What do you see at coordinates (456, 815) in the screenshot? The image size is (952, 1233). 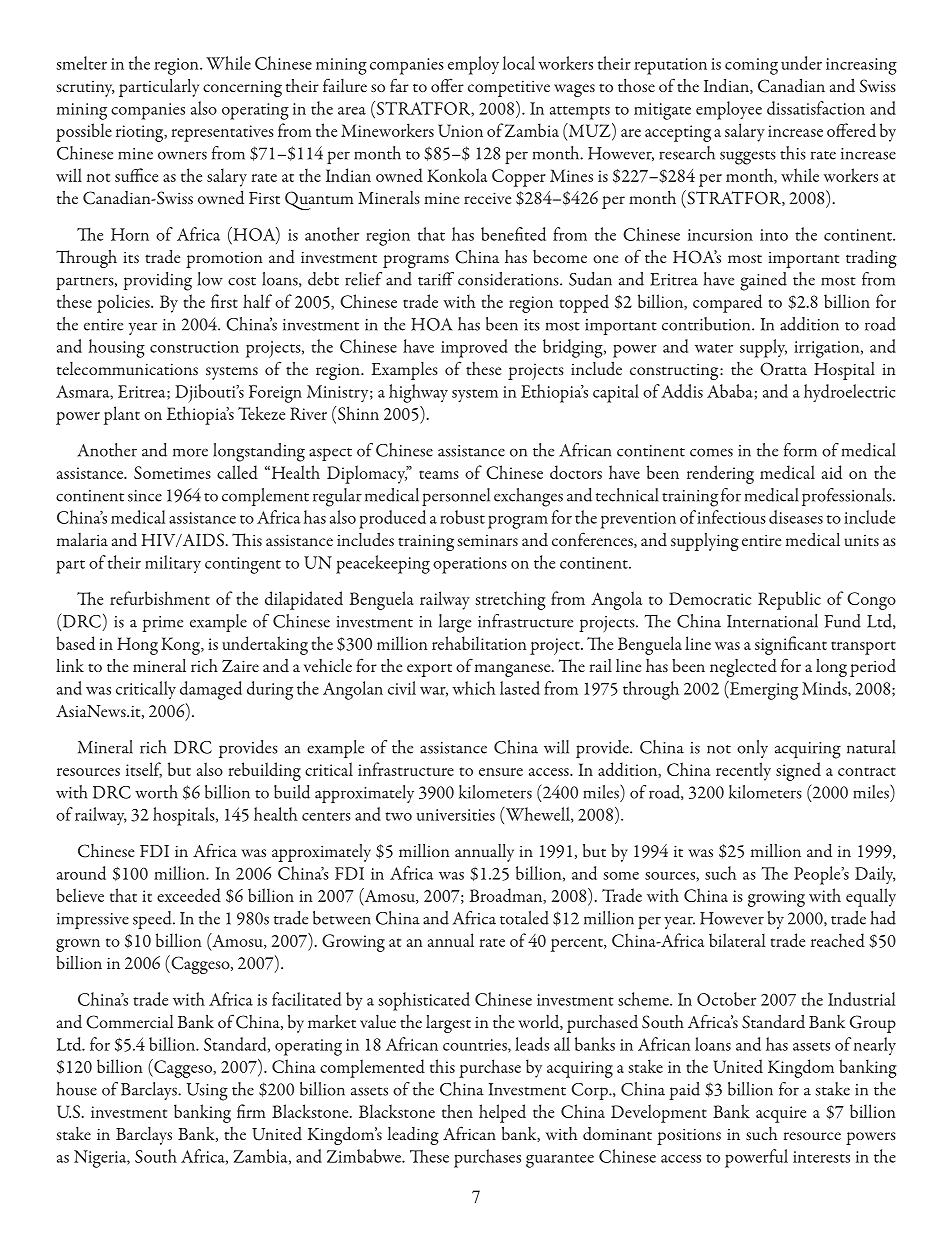 I see `universities` at bounding box center [456, 815].
